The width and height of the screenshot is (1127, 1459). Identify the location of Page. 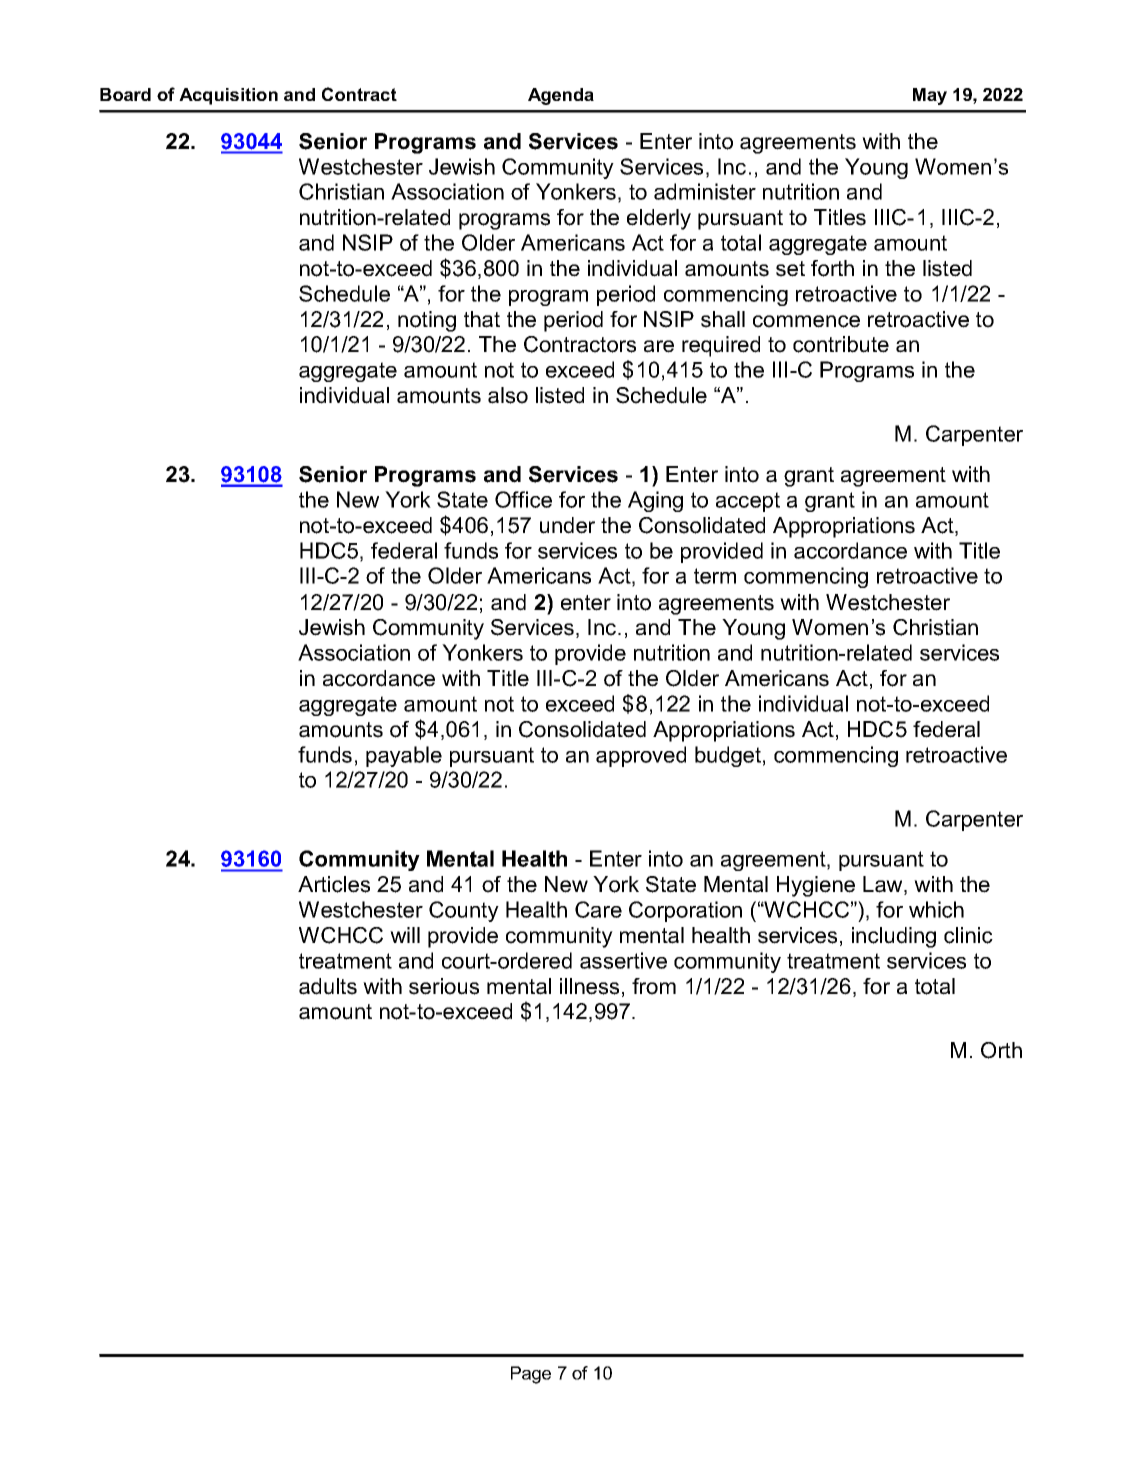
(531, 1375).
